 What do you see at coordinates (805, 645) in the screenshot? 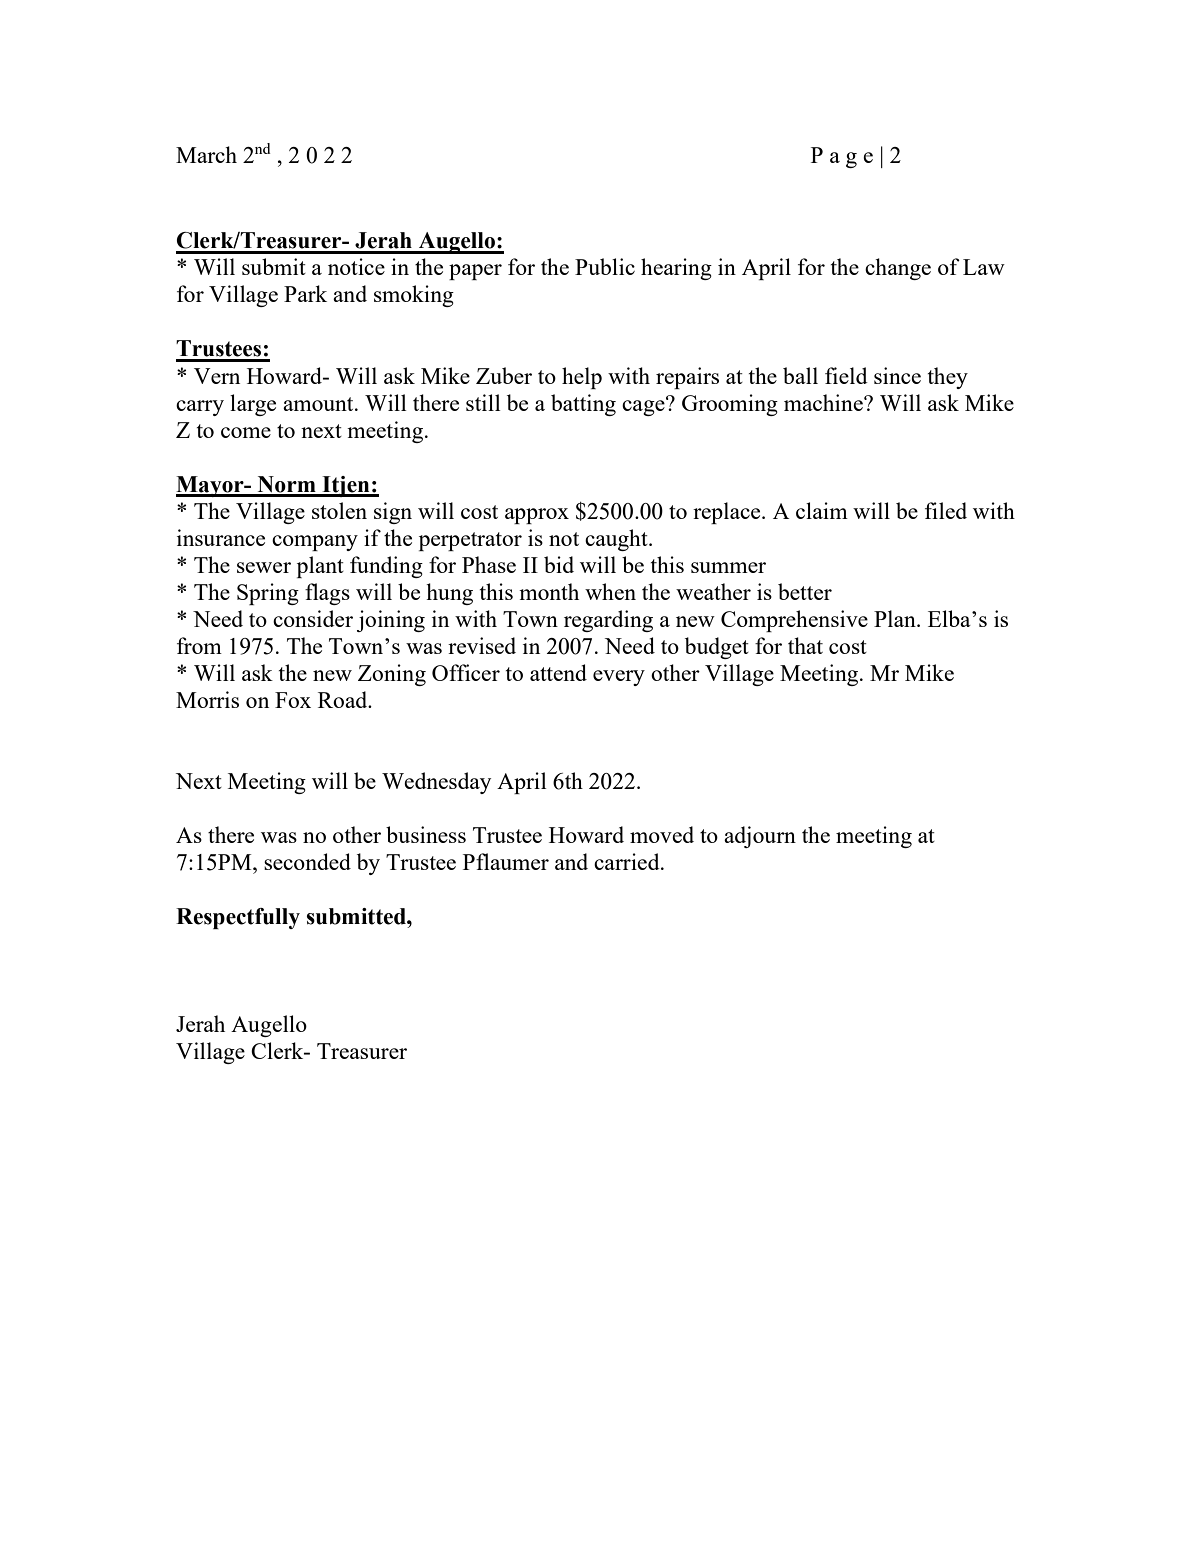
I see `that` at bounding box center [805, 645].
